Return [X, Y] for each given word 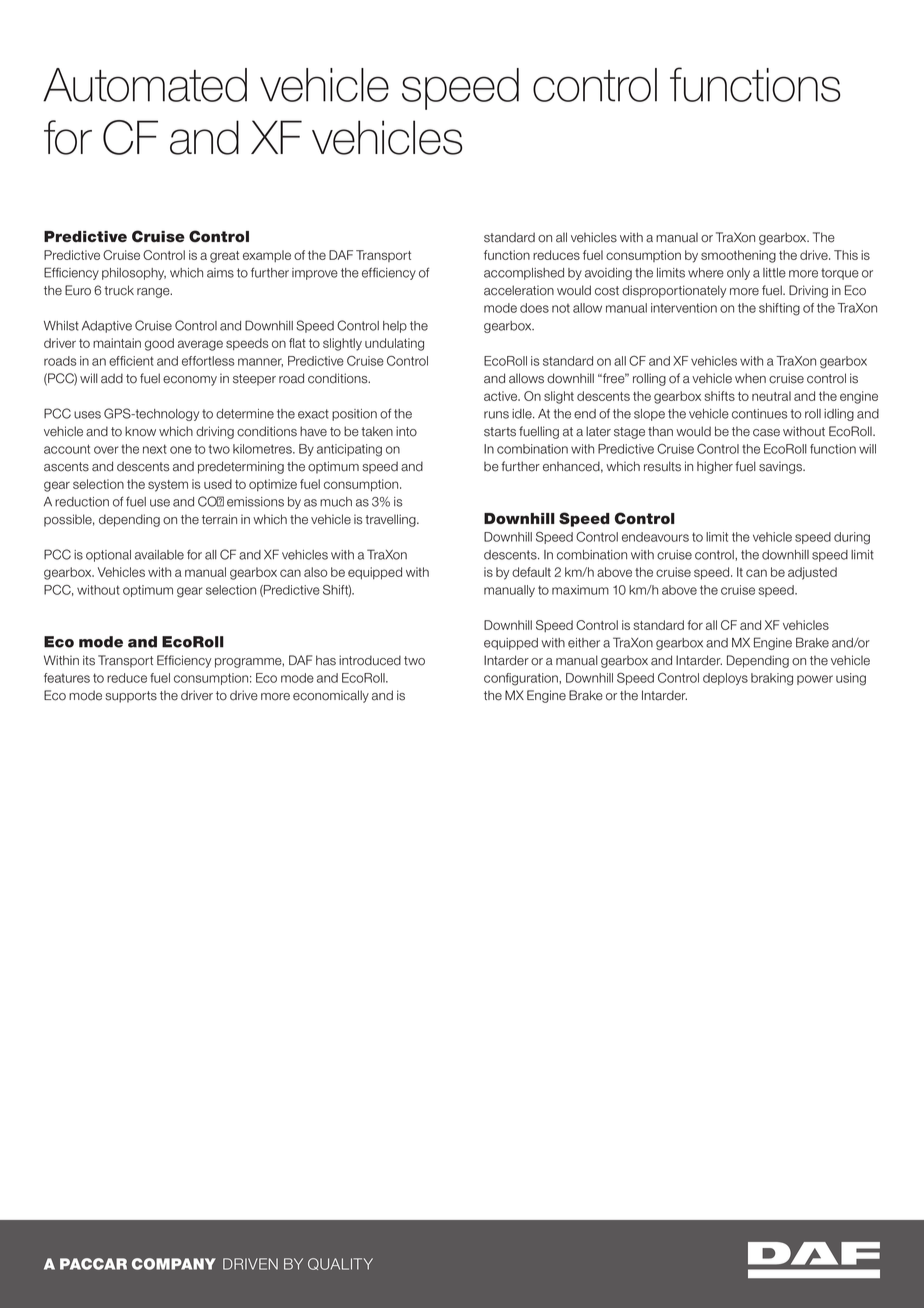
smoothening [738, 256]
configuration [522, 679]
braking [772, 679]
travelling [391, 520]
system [168, 486]
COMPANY [174, 1264]
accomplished [524, 274]
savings [782, 467]
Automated [145, 85]
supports [131, 697]
